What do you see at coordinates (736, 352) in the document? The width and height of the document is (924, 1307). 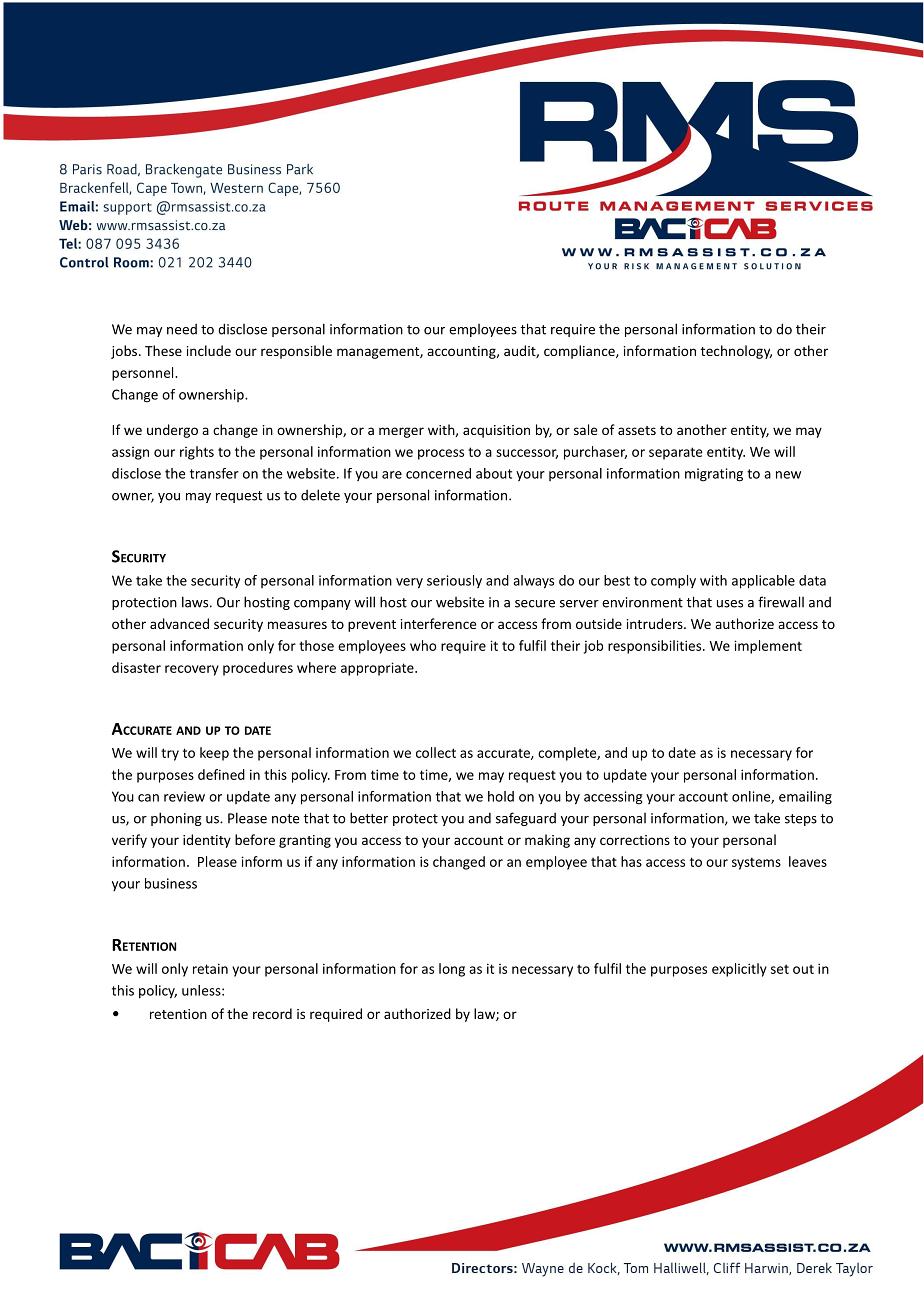 I see `technology` at bounding box center [736, 352].
